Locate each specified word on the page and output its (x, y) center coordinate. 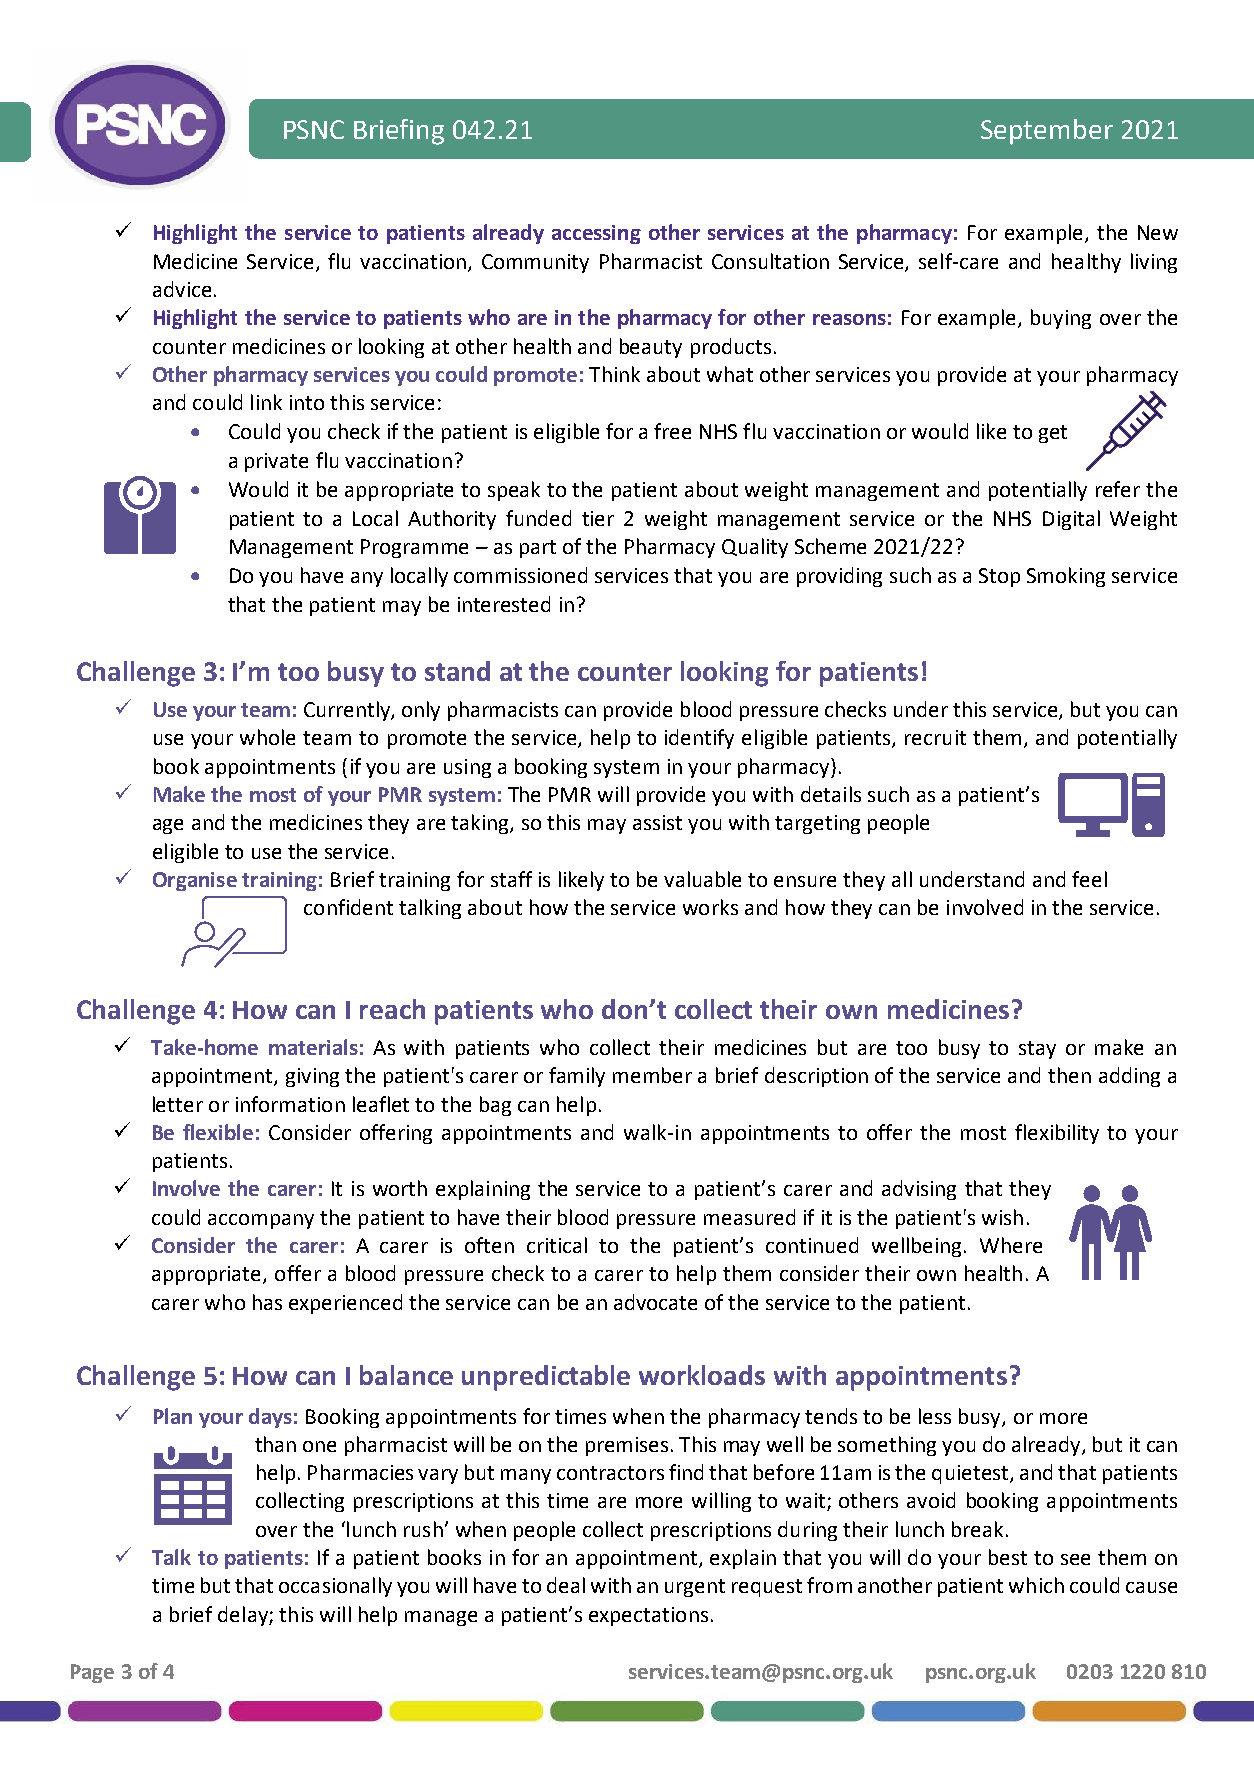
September (1047, 132)
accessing (596, 234)
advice (182, 289)
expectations (648, 1616)
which (1036, 1585)
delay (244, 1616)
